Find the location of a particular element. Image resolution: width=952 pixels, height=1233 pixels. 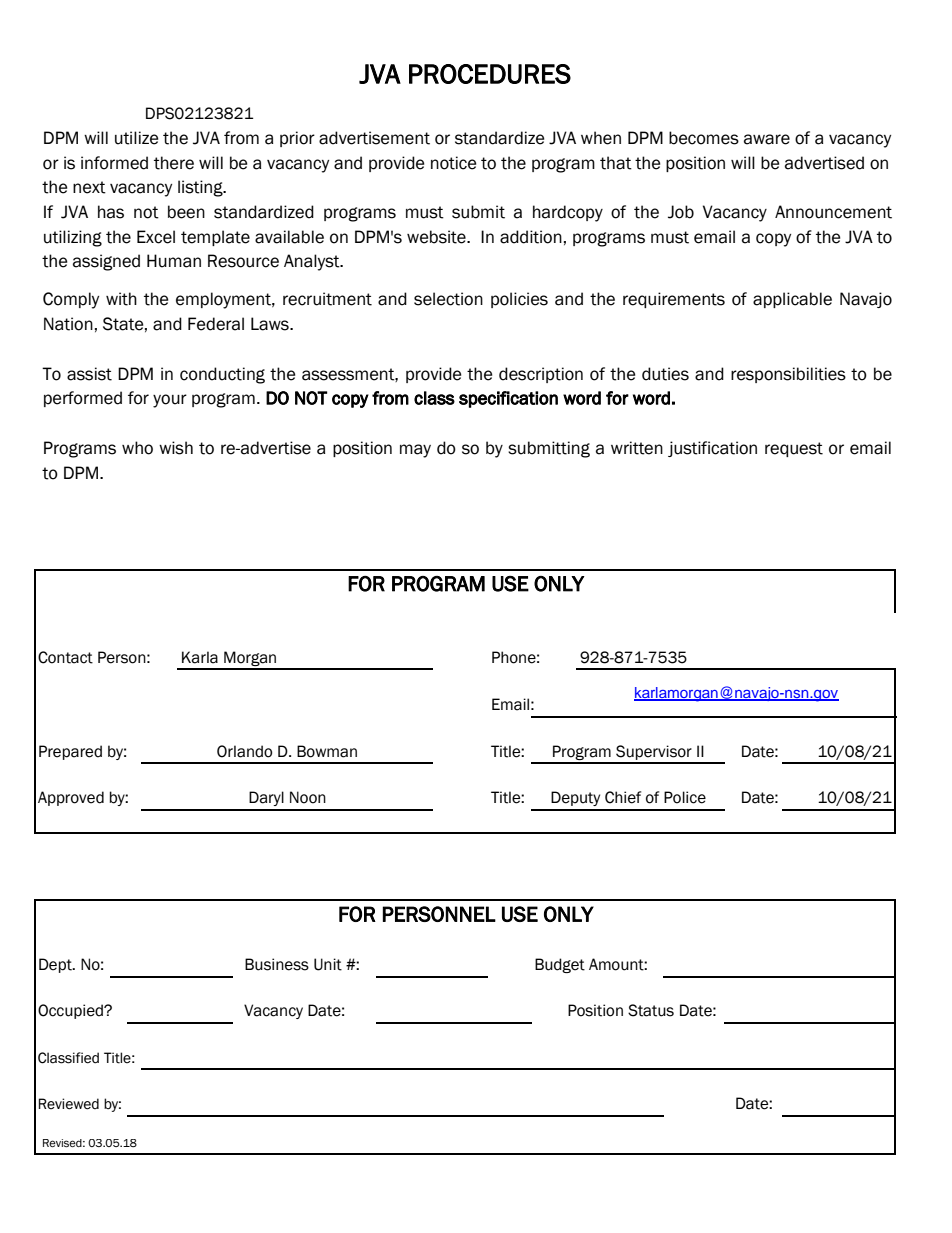

Contact is located at coordinates (65, 657).
